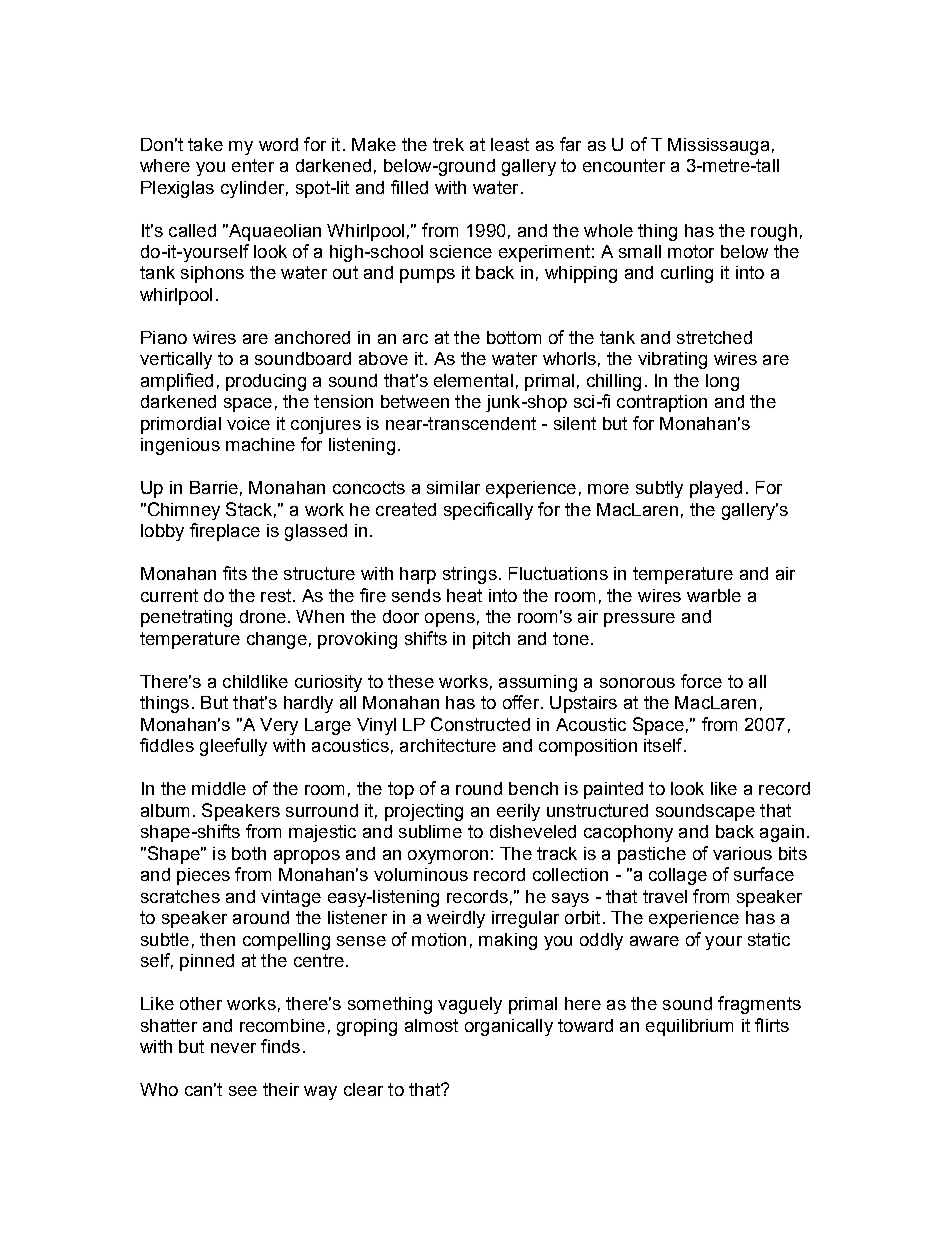 Image resolution: width=952 pixels, height=1233 pixels. Describe the element at coordinates (263, 616) in the screenshot. I see `drone` at that location.
